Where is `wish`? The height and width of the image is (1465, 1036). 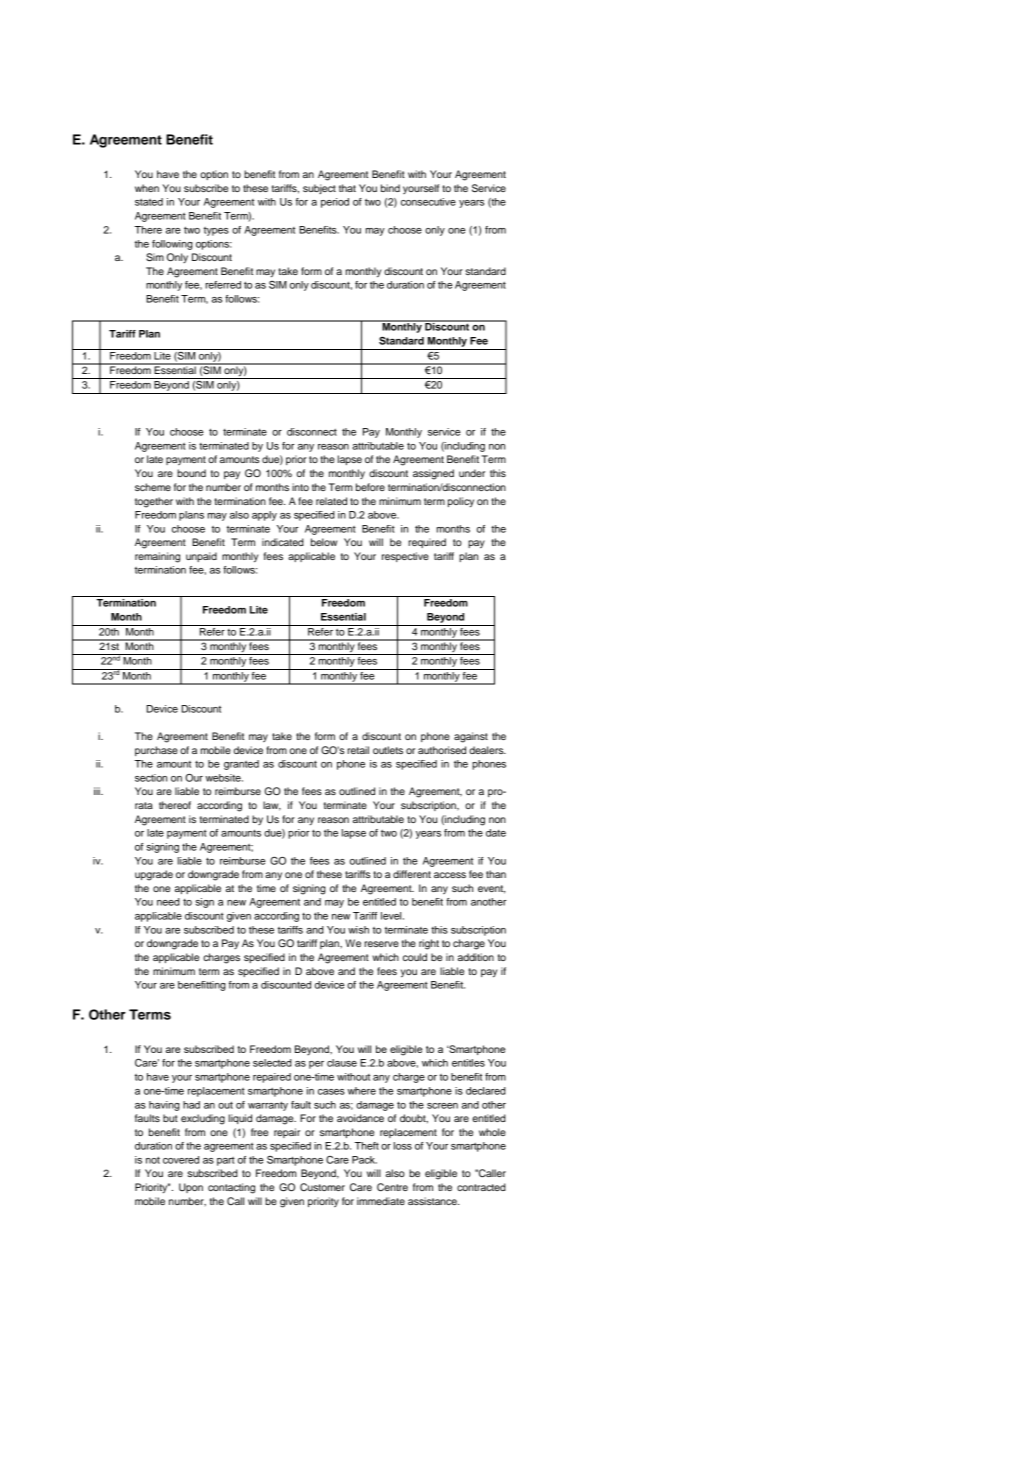
wish is located at coordinates (358, 930).
